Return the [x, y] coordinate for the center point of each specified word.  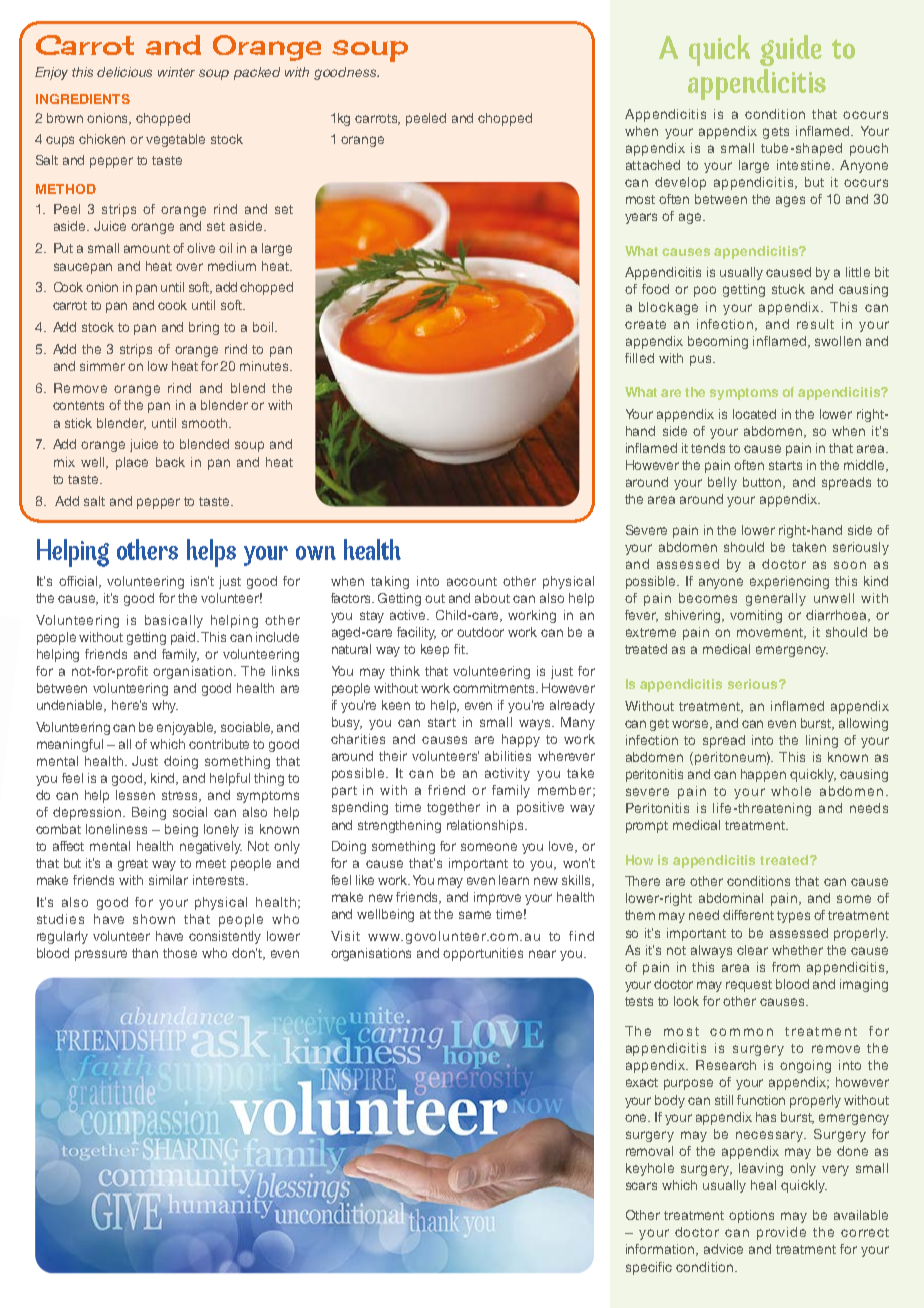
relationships [486, 826]
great [133, 865]
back [170, 462]
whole [791, 791]
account [472, 581]
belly [722, 483]
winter [176, 72]
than [145, 953]
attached [653, 165]
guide [791, 50]
